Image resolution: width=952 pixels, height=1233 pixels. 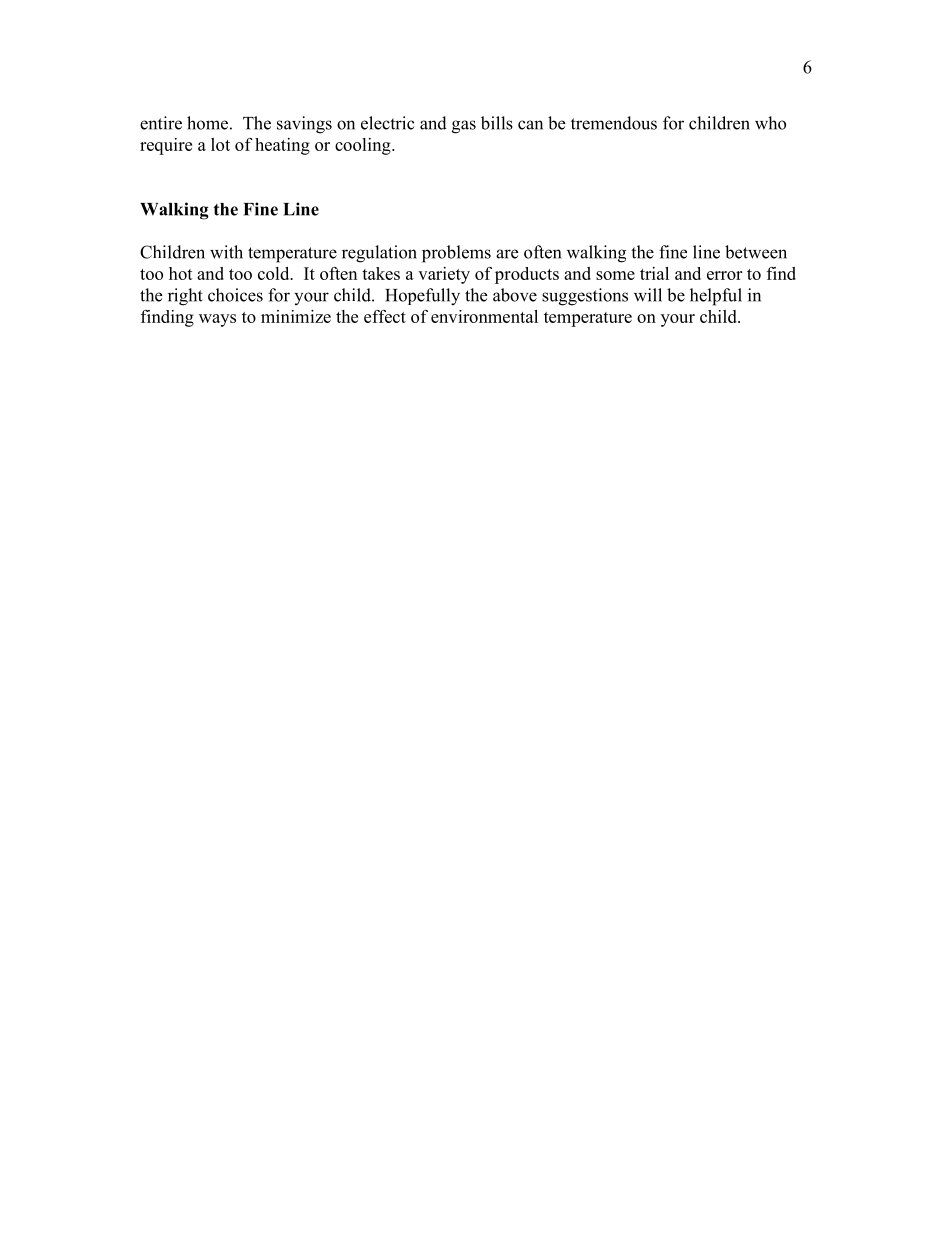 What do you see at coordinates (724, 275) in the screenshot?
I see `error` at bounding box center [724, 275].
